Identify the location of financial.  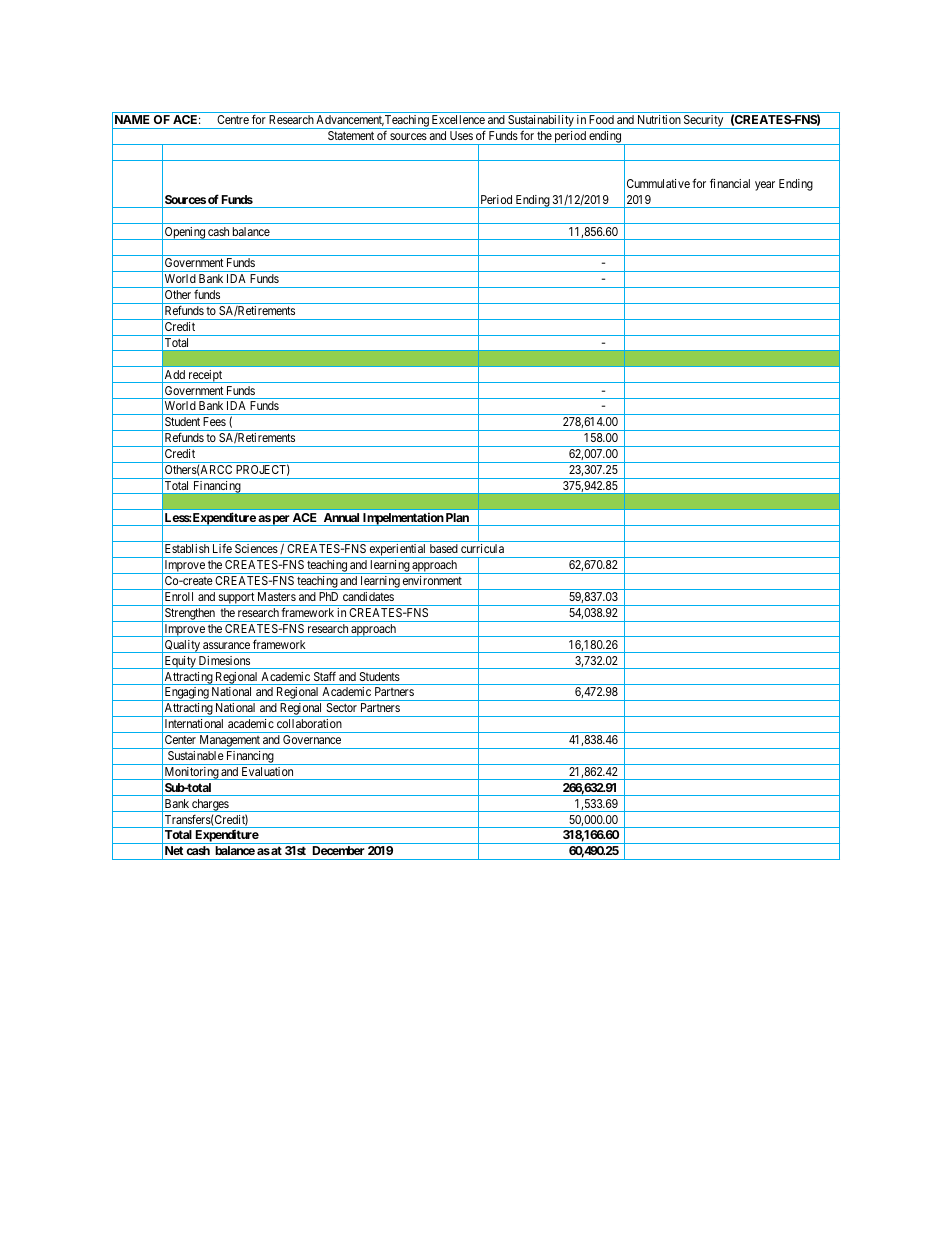
(730, 183).
